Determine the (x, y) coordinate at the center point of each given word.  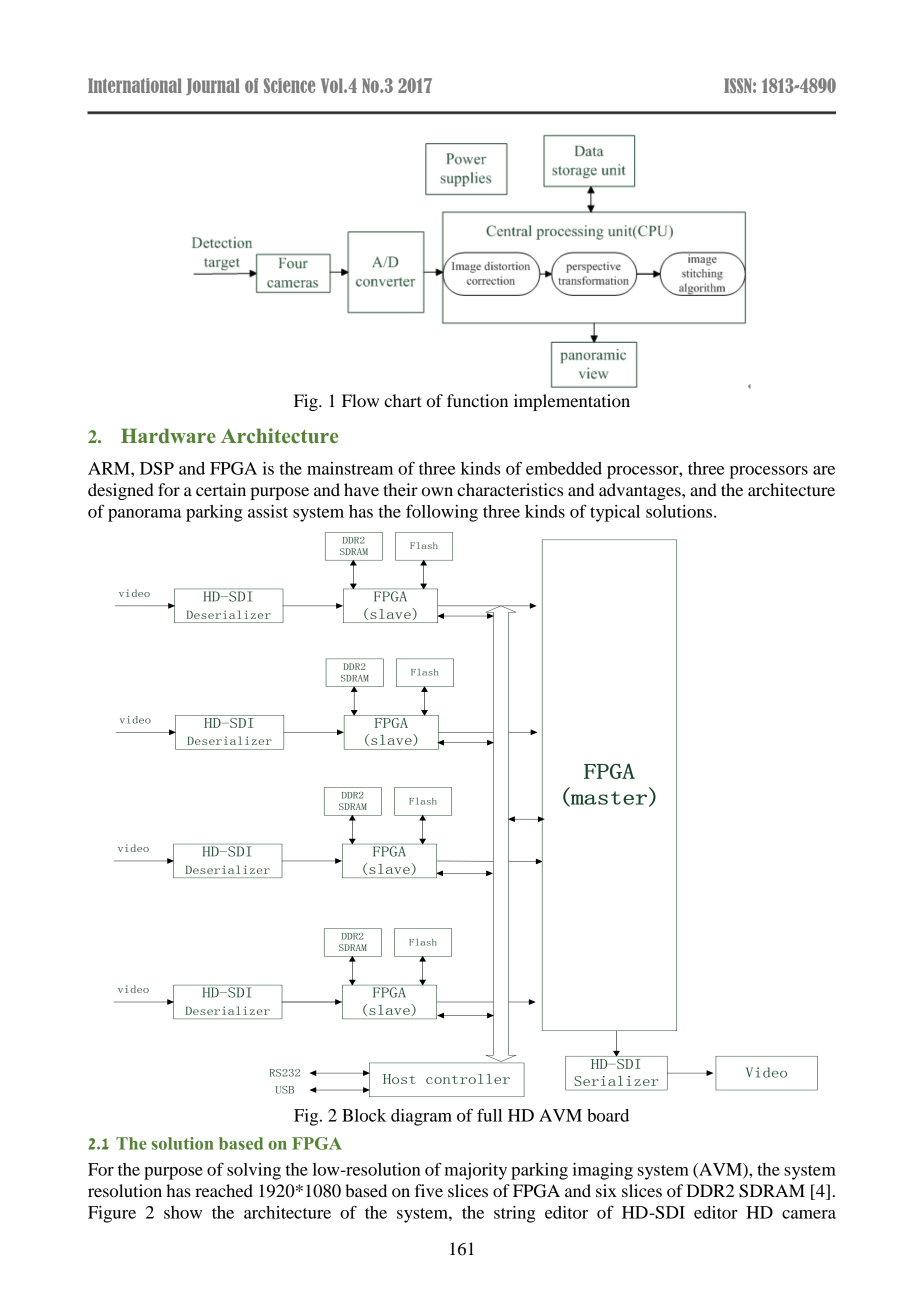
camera (809, 1214)
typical (615, 513)
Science (289, 85)
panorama (145, 515)
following (442, 513)
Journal (213, 86)
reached (224, 1190)
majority (476, 1171)
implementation (572, 402)
